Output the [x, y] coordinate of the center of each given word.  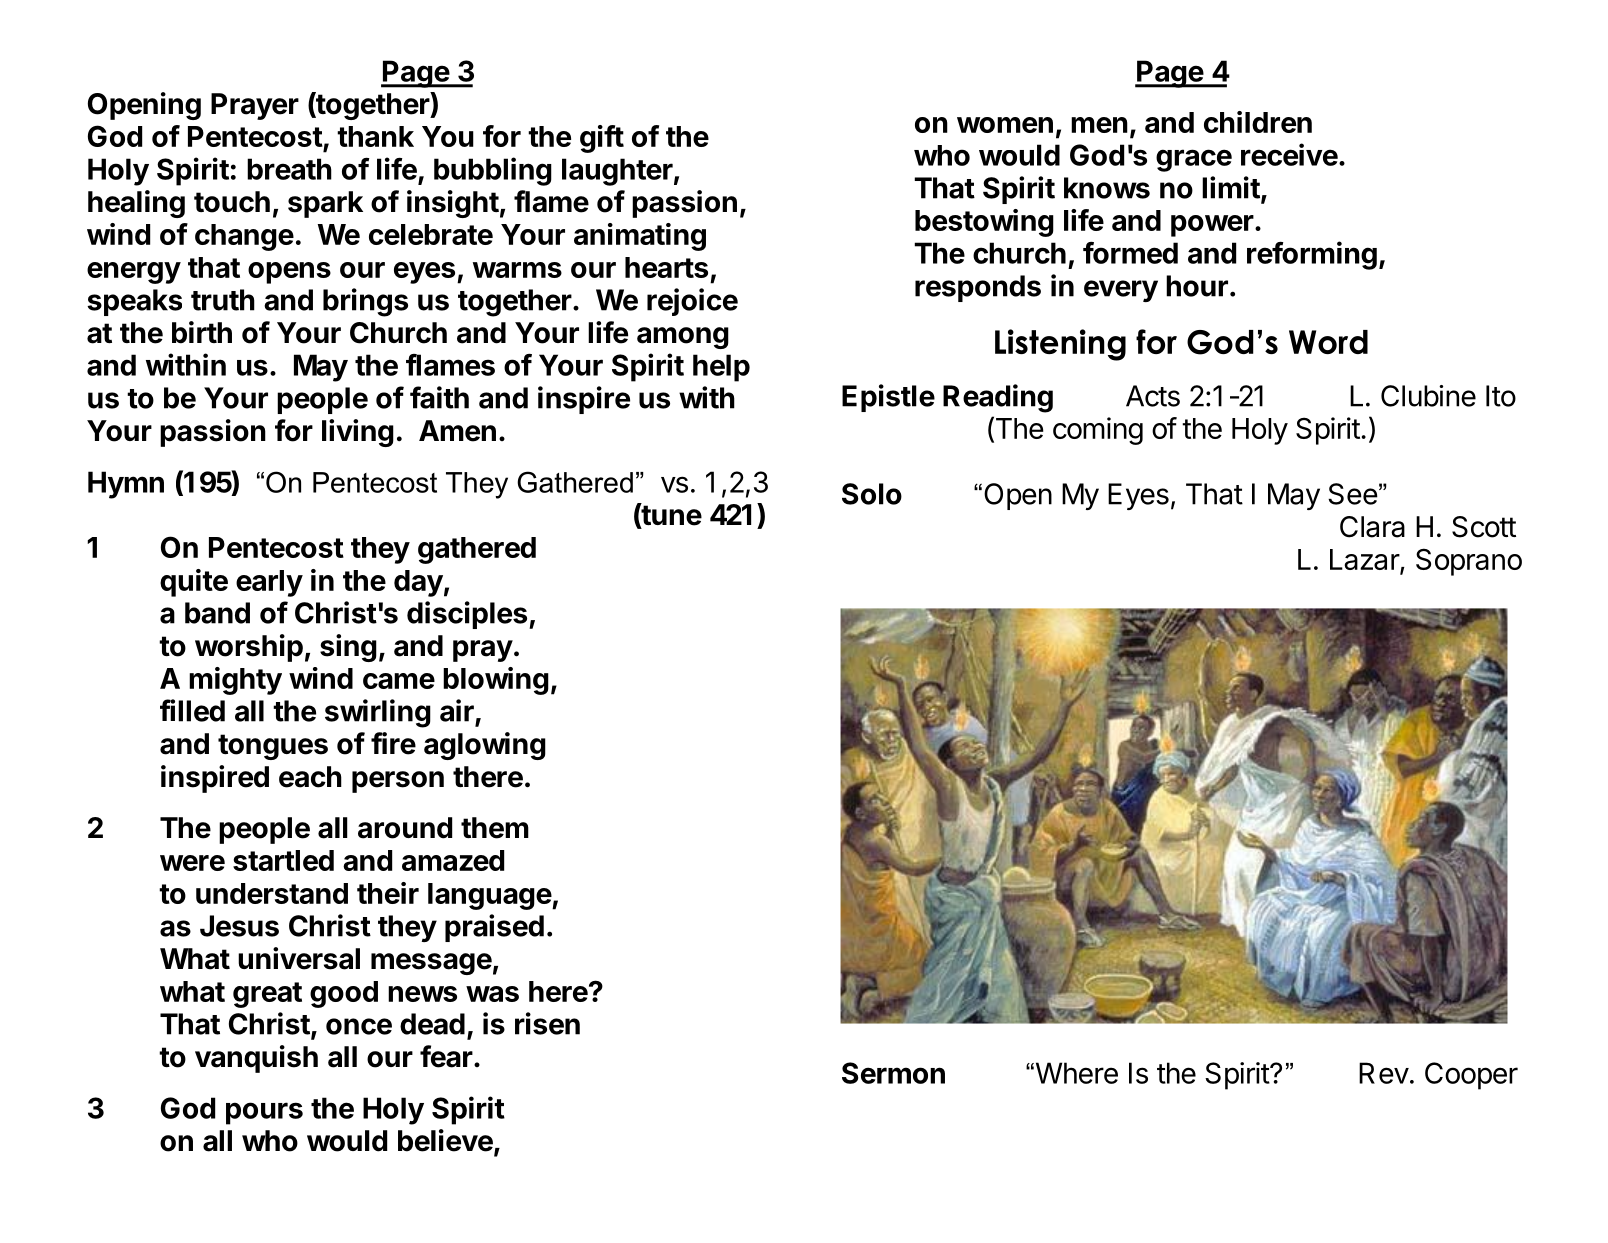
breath [289, 169]
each [310, 777]
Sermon [893, 1073]
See [1353, 494]
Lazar [1365, 561]
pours [264, 1113]
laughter [617, 172]
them [495, 828]
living [358, 433]
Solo [872, 494]
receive [1289, 154]
